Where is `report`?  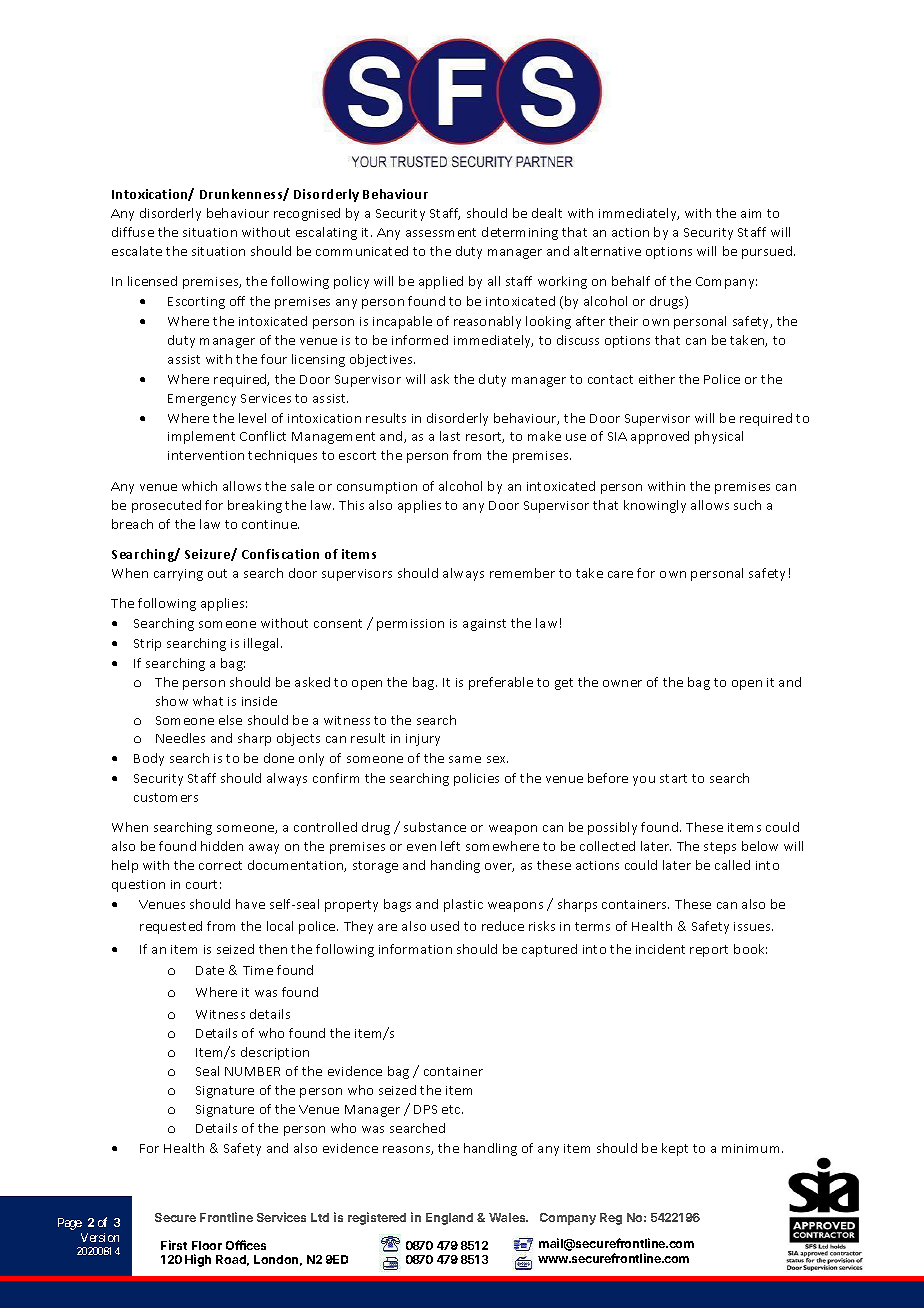
report is located at coordinates (709, 951).
